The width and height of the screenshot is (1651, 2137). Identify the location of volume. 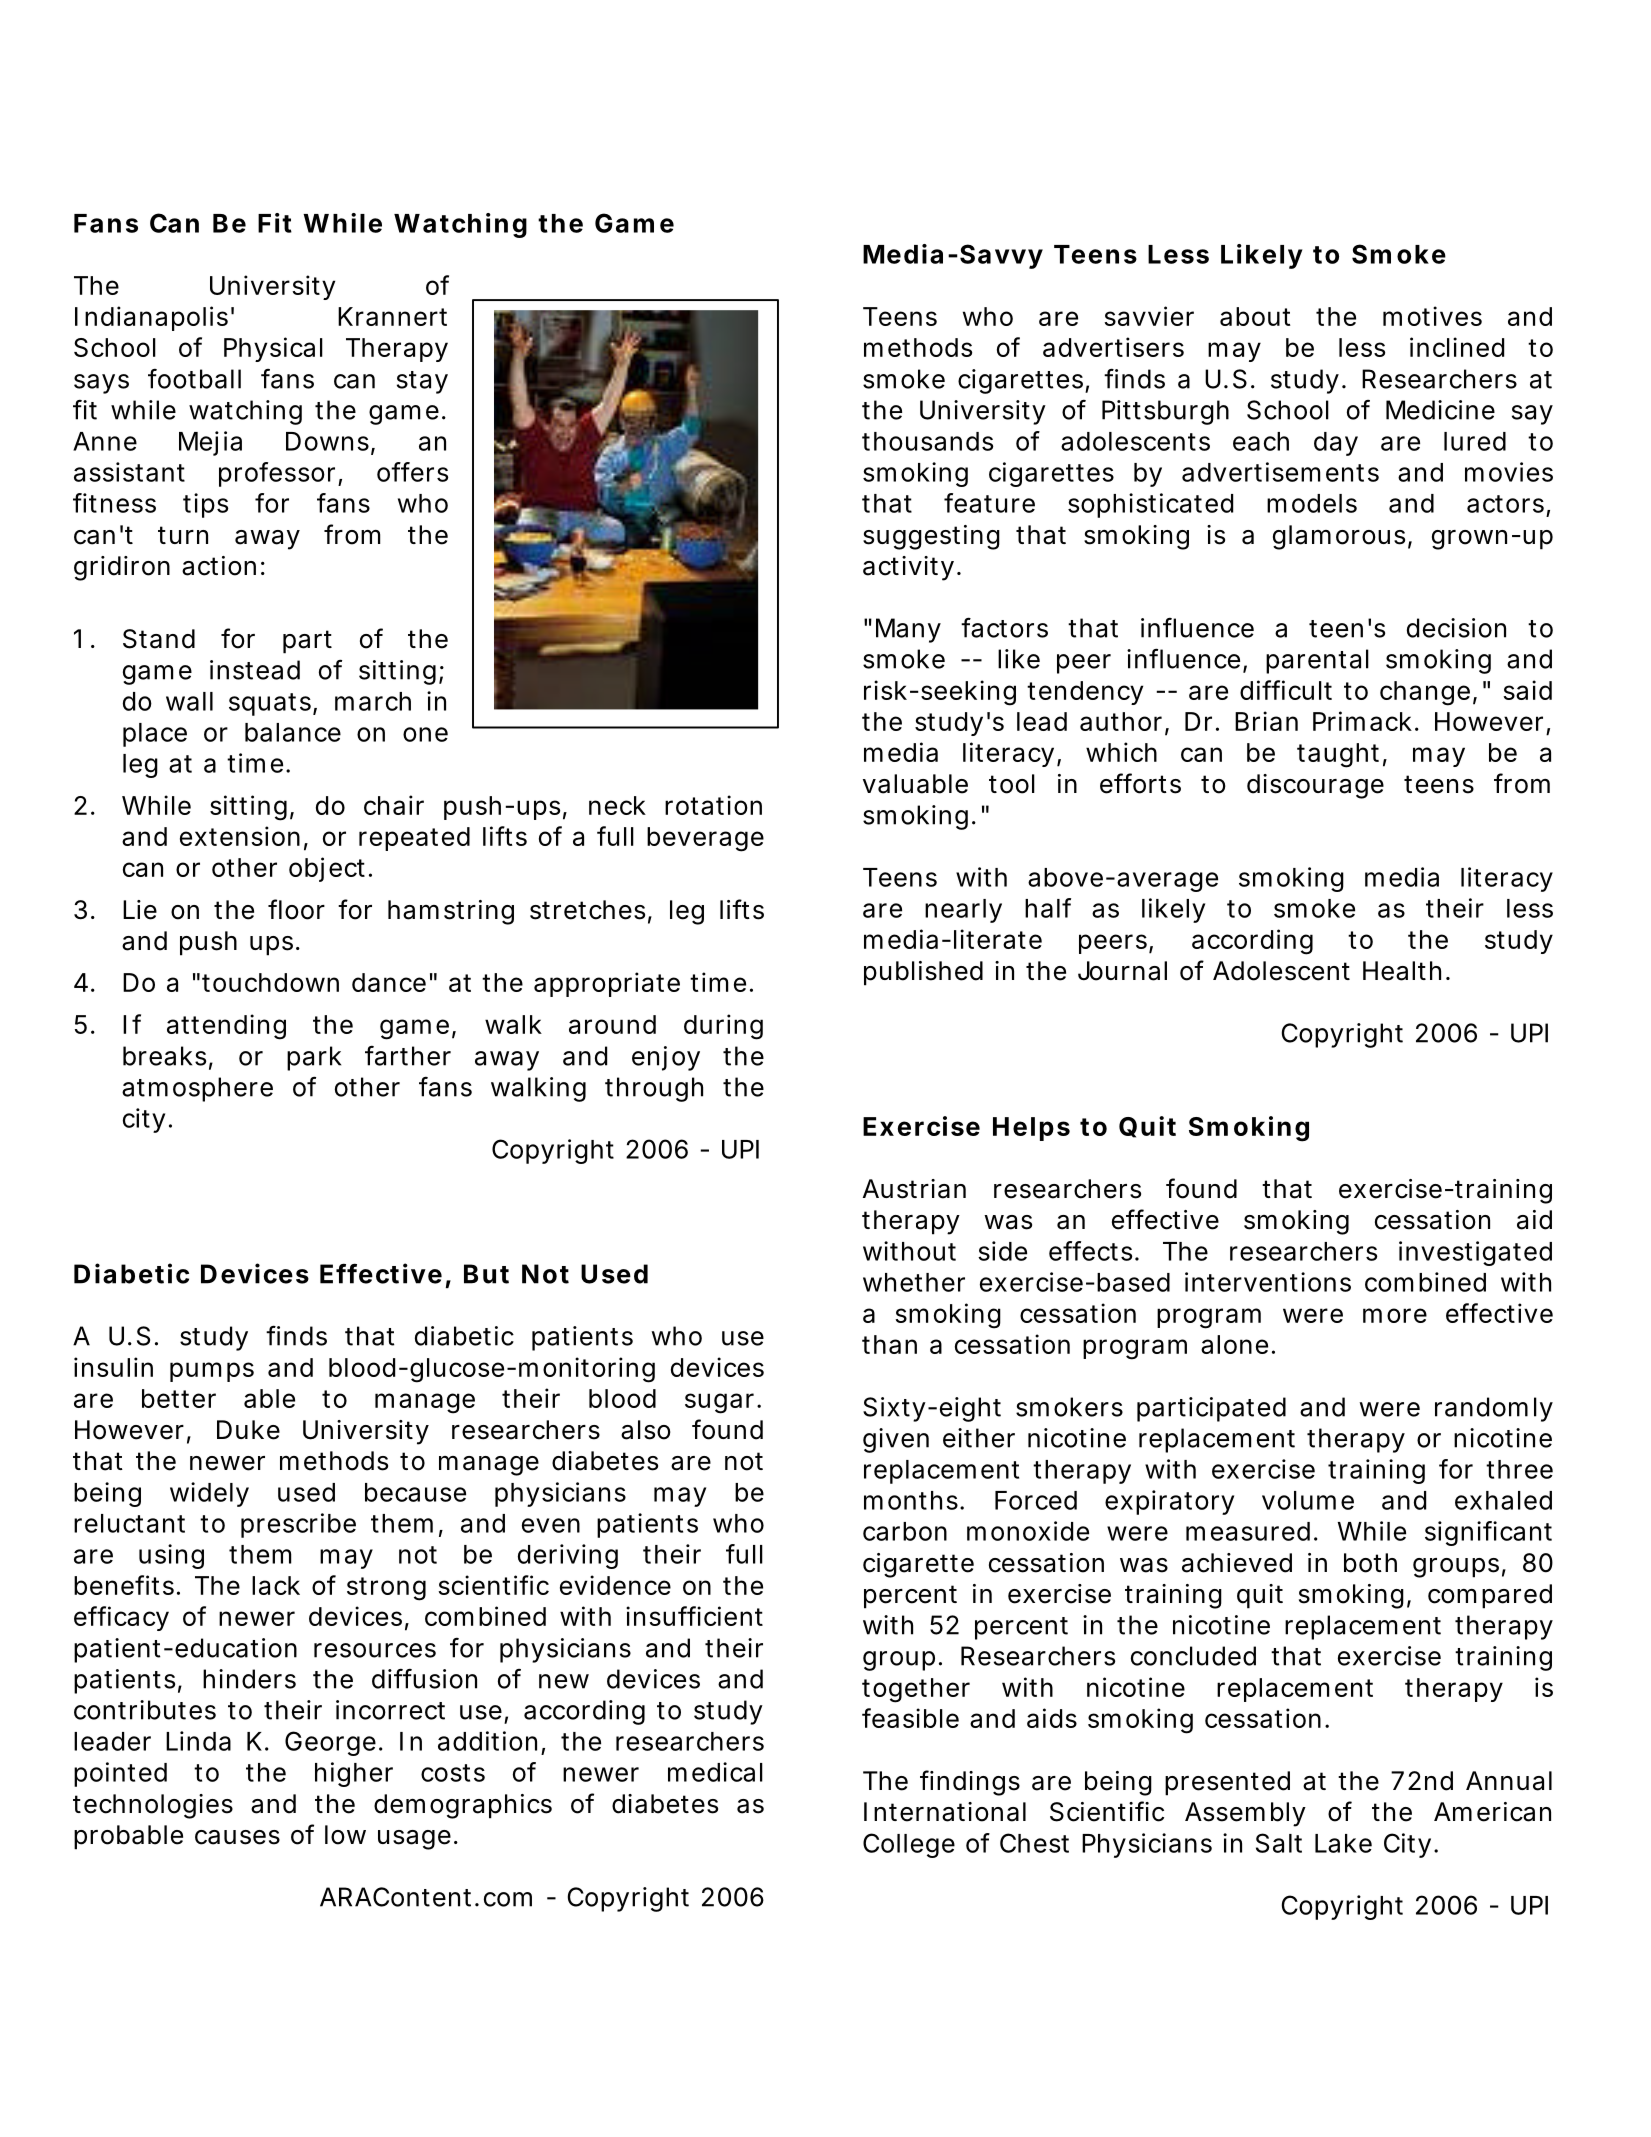
(1308, 1500).
